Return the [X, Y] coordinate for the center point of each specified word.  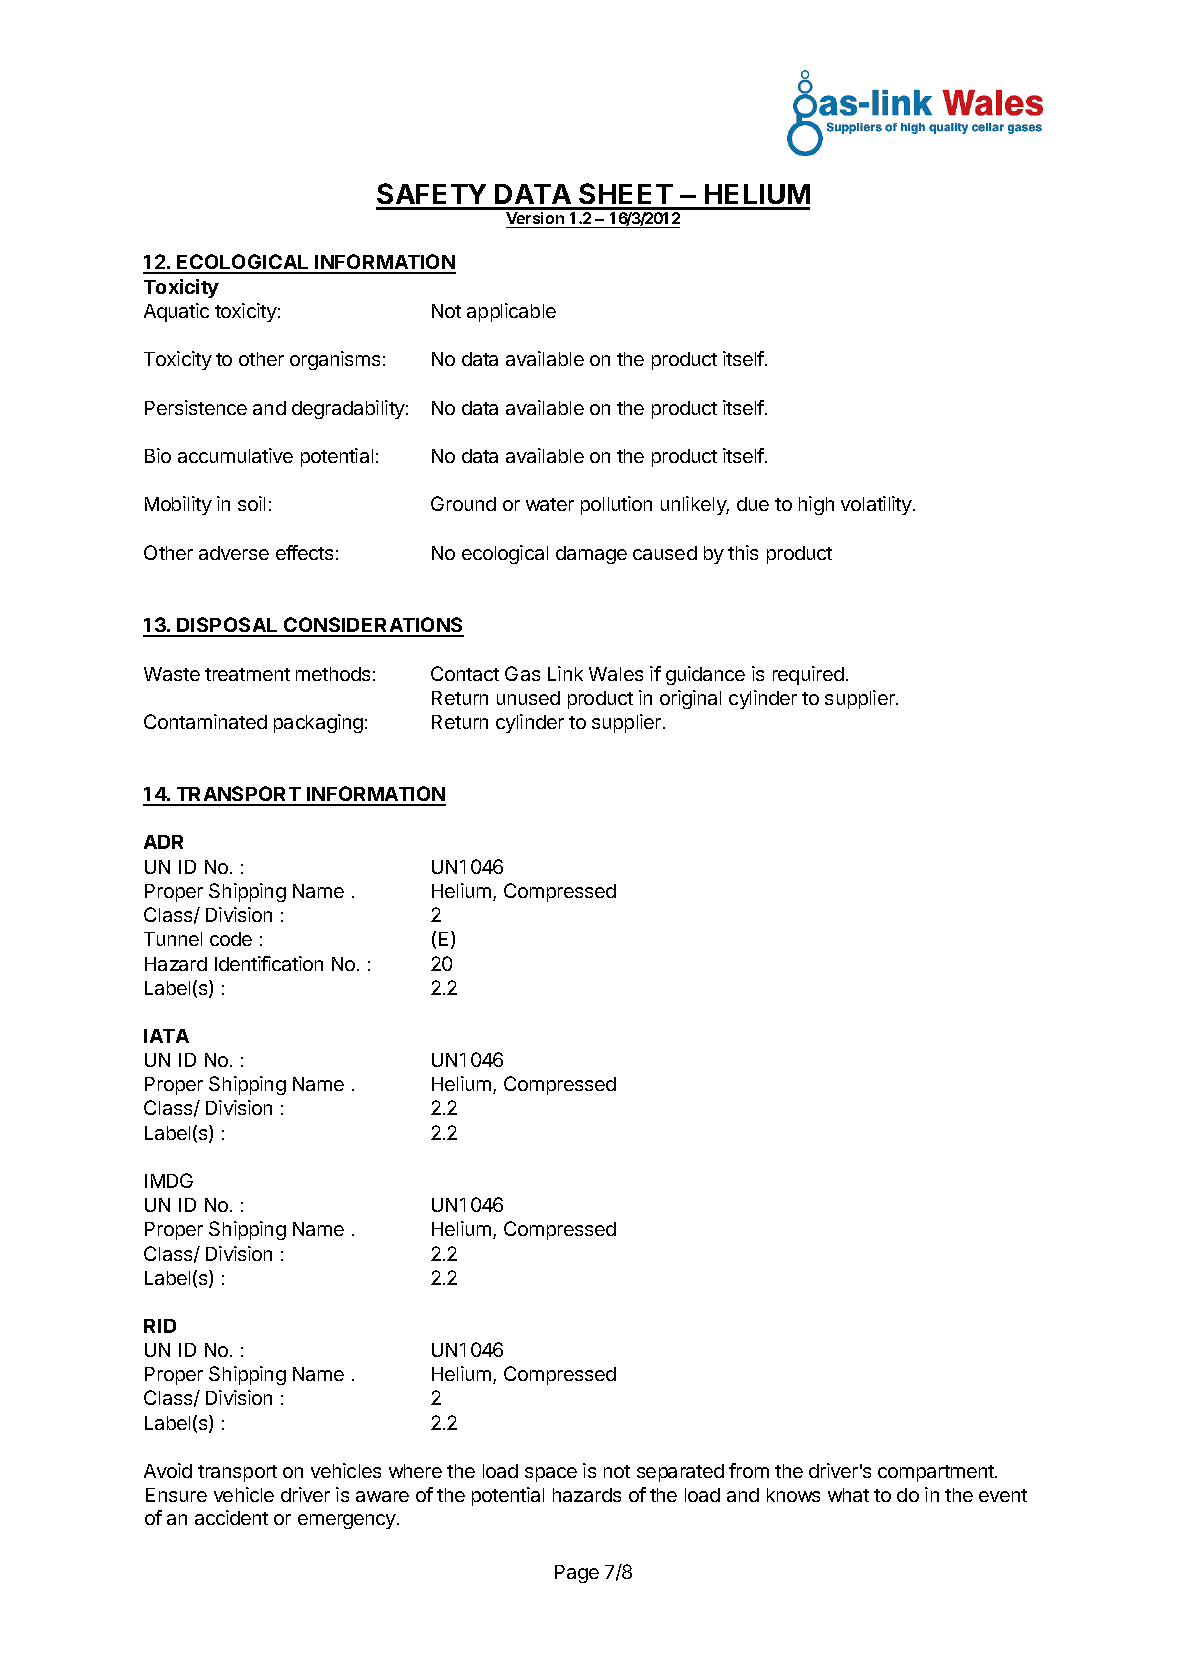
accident [231, 1517]
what [848, 1495]
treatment [247, 674]
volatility [877, 505]
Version [536, 220]
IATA [166, 1036]
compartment [937, 1473]
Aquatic [176, 312]
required [808, 675]
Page [577, 1574]
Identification [269, 963]
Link [565, 673]
